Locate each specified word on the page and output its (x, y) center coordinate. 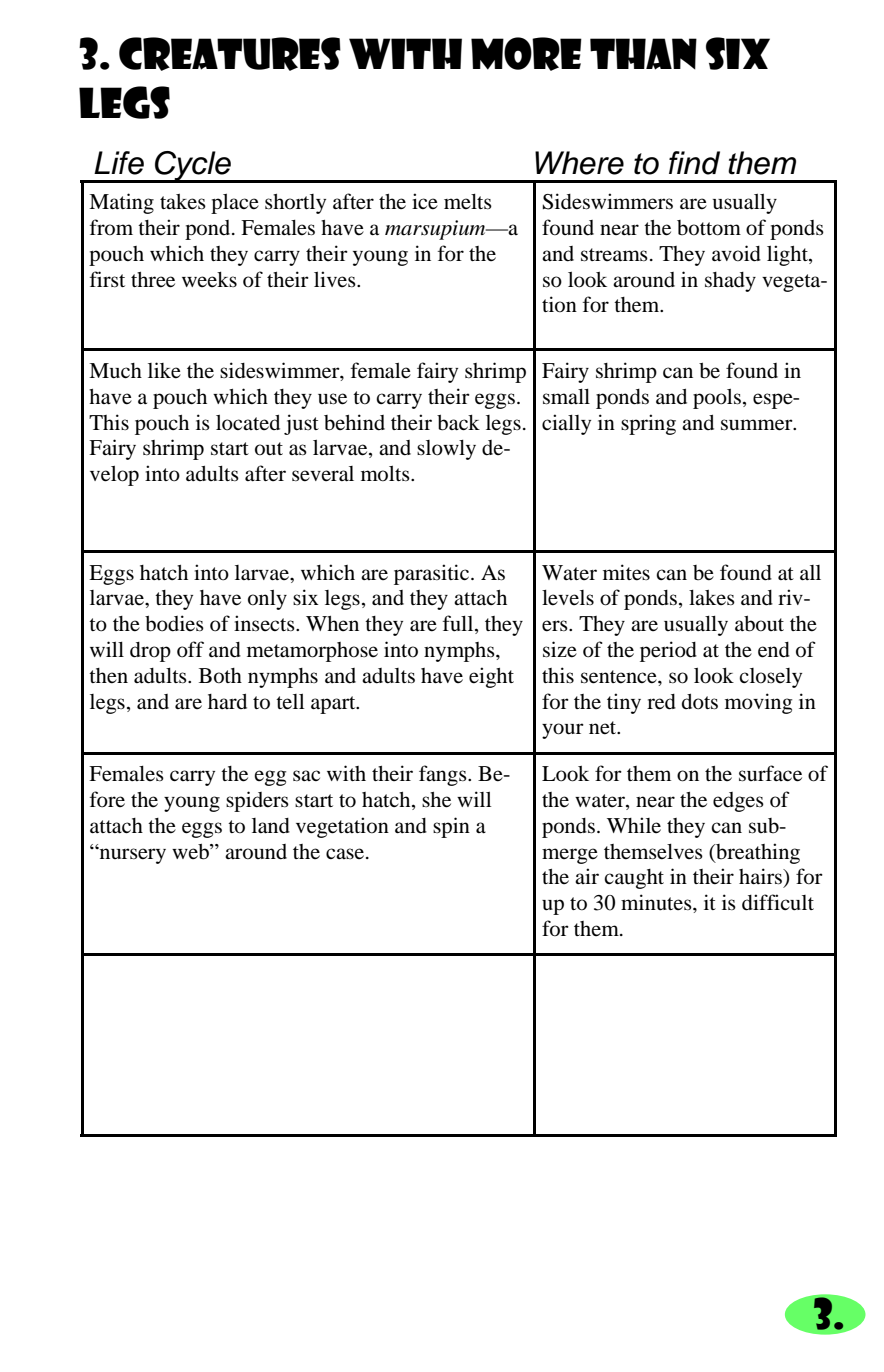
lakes (712, 597)
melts (468, 202)
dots (700, 702)
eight (491, 677)
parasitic (433, 574)
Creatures (230, 54)
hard (227, 701)
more (526, 54)
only (267, 600)
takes (183, 201)
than (643, 54)
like (164, 370)
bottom (709, 228)
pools (717, 399)
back (458, 423)
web (191, 852)
